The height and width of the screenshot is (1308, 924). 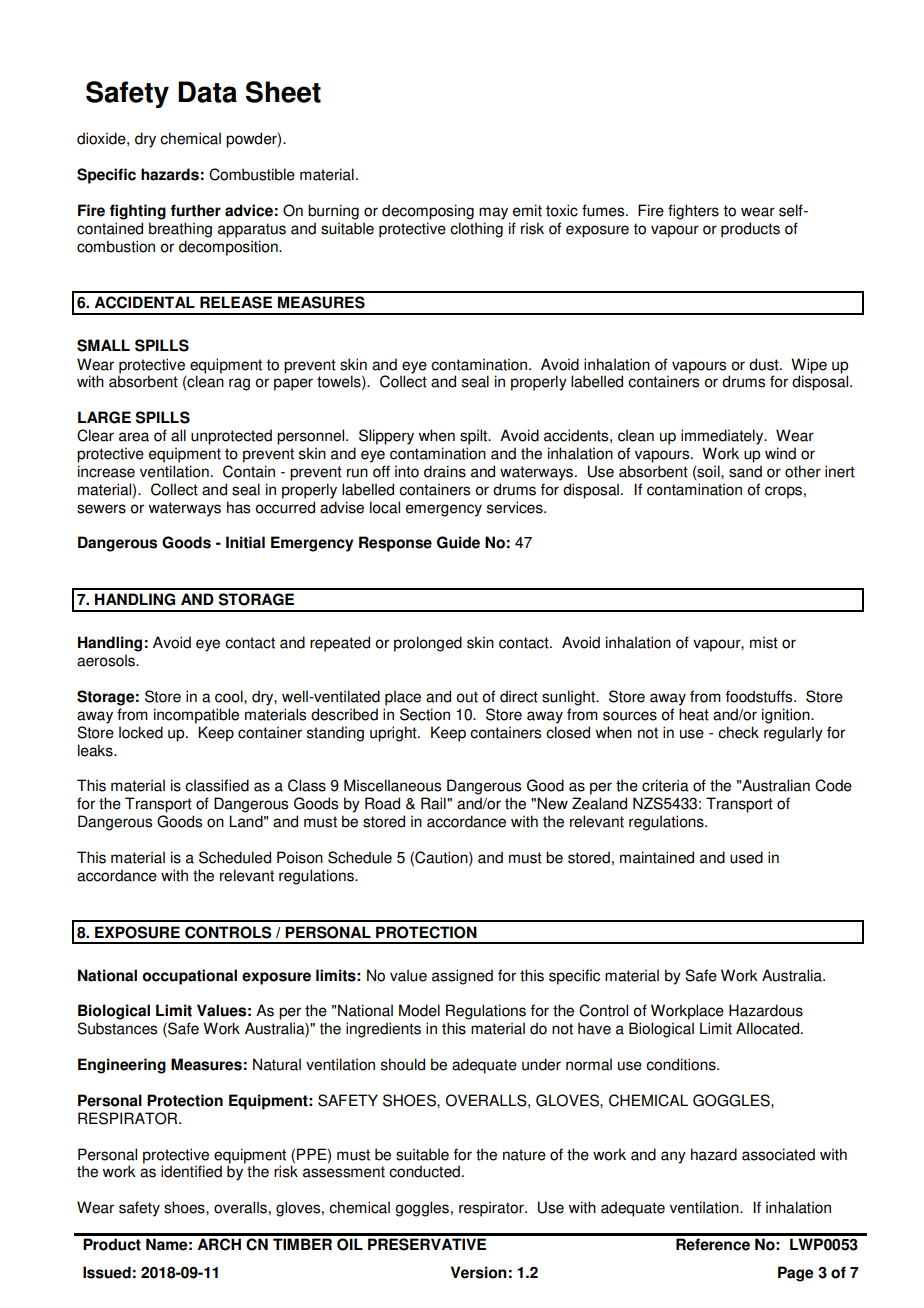 What do you see at coordinates (191, 1171) in the screenshot?
I see `identified` at bounding box center [191, 1171].
